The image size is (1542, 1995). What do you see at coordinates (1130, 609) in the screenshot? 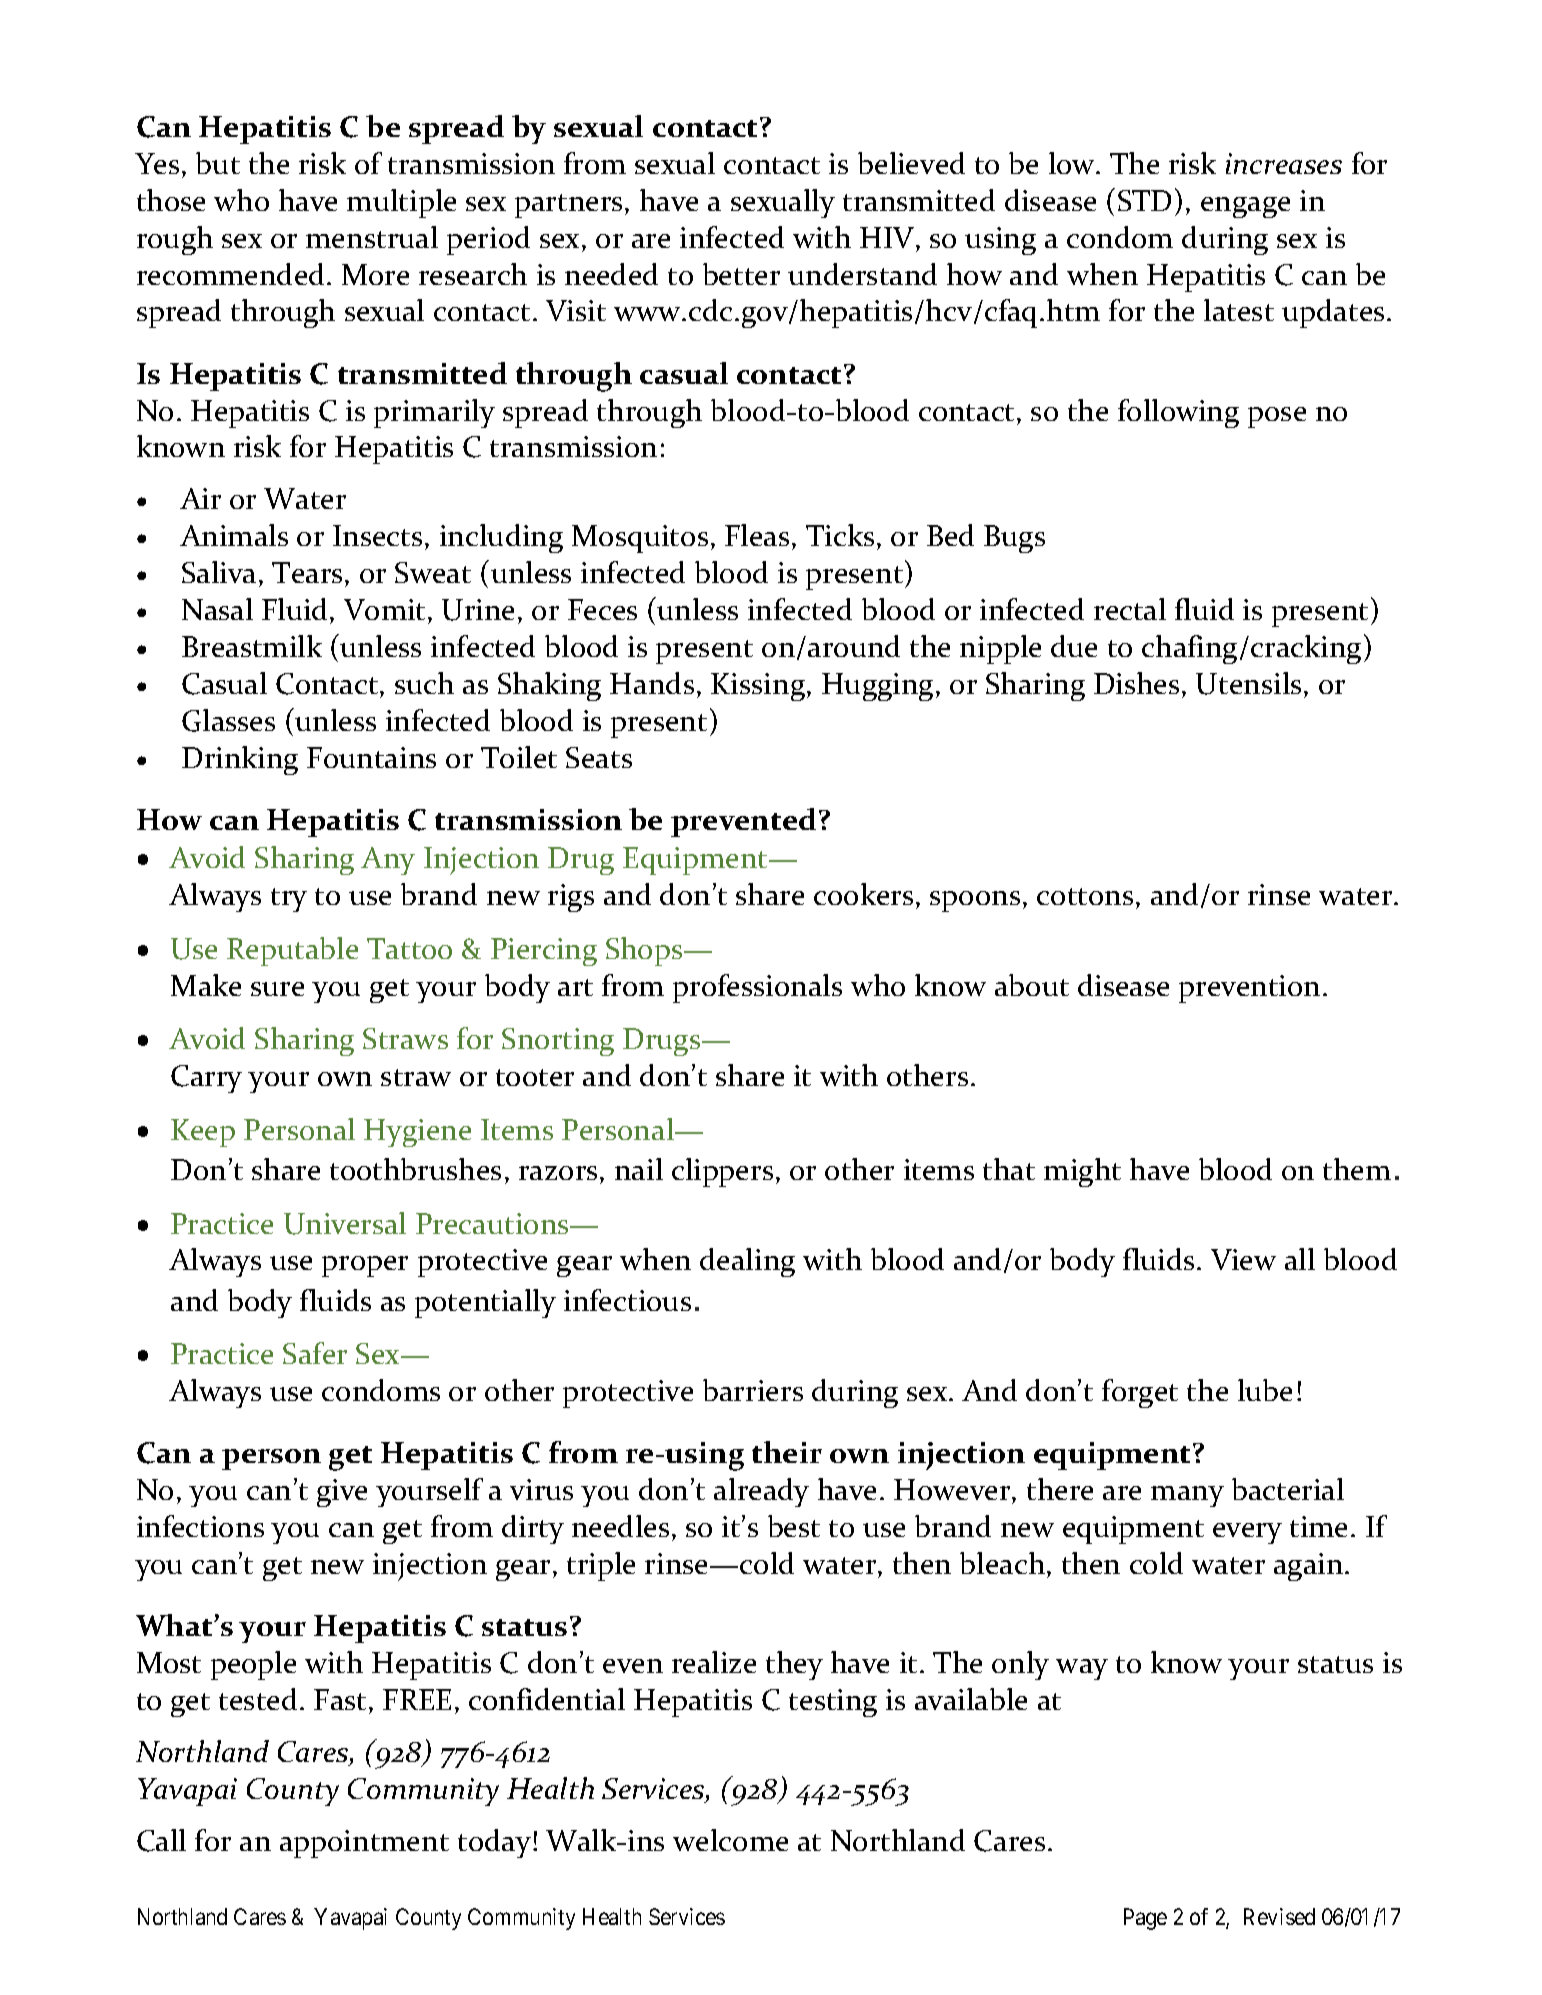
I see `rectal` at bounding box center [1130, 609].
